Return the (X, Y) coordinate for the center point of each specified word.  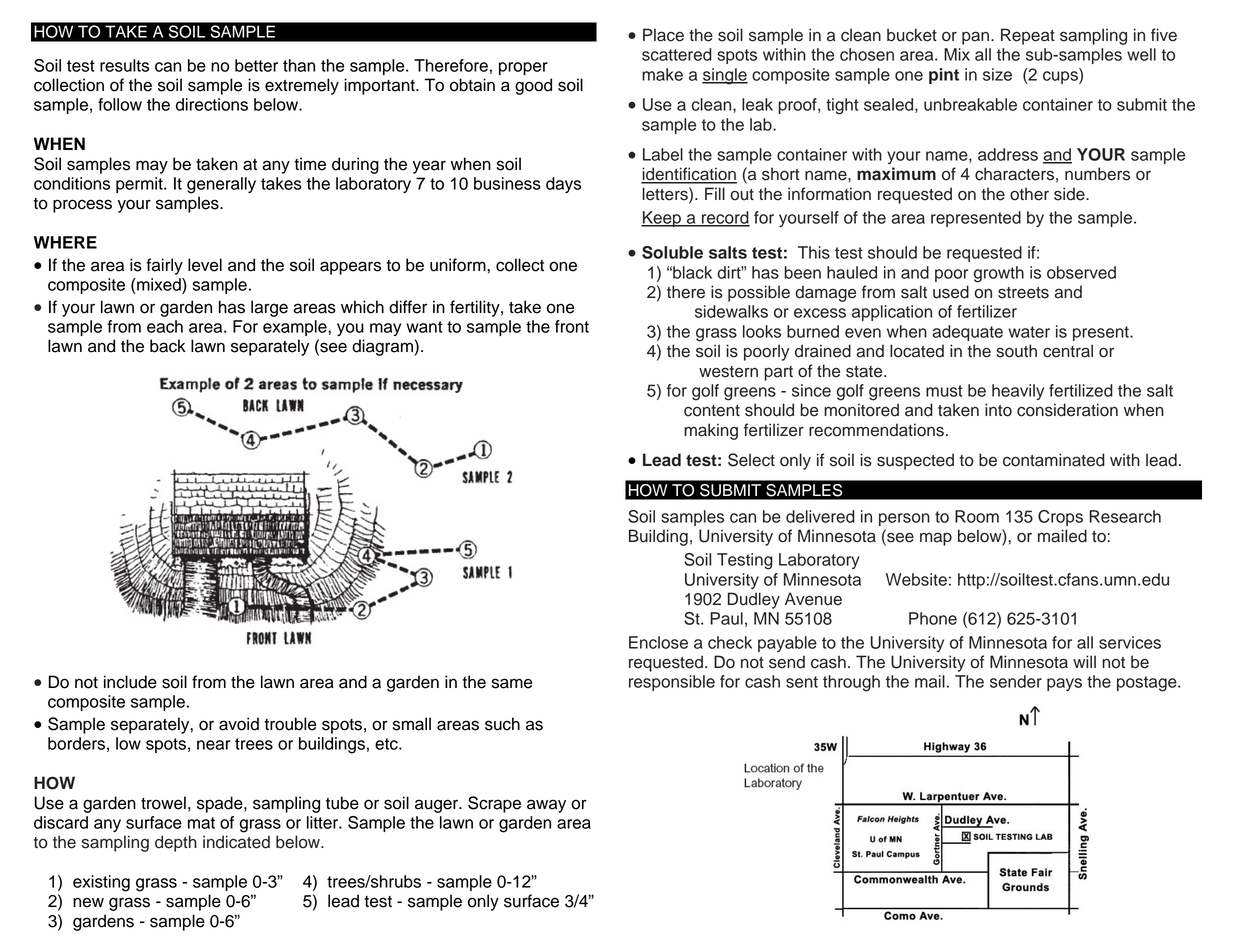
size (997, 74)
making (711, 431)
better (256, 65)
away (546, 806)
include (130, 682)
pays (1064, 684)
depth (176, 843)
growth (999, 274)
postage (1148, 684)
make (662, 74)
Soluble (672, 252)
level (205, 265)
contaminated (1054, 460)
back (168, 346)
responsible (672, 683)
